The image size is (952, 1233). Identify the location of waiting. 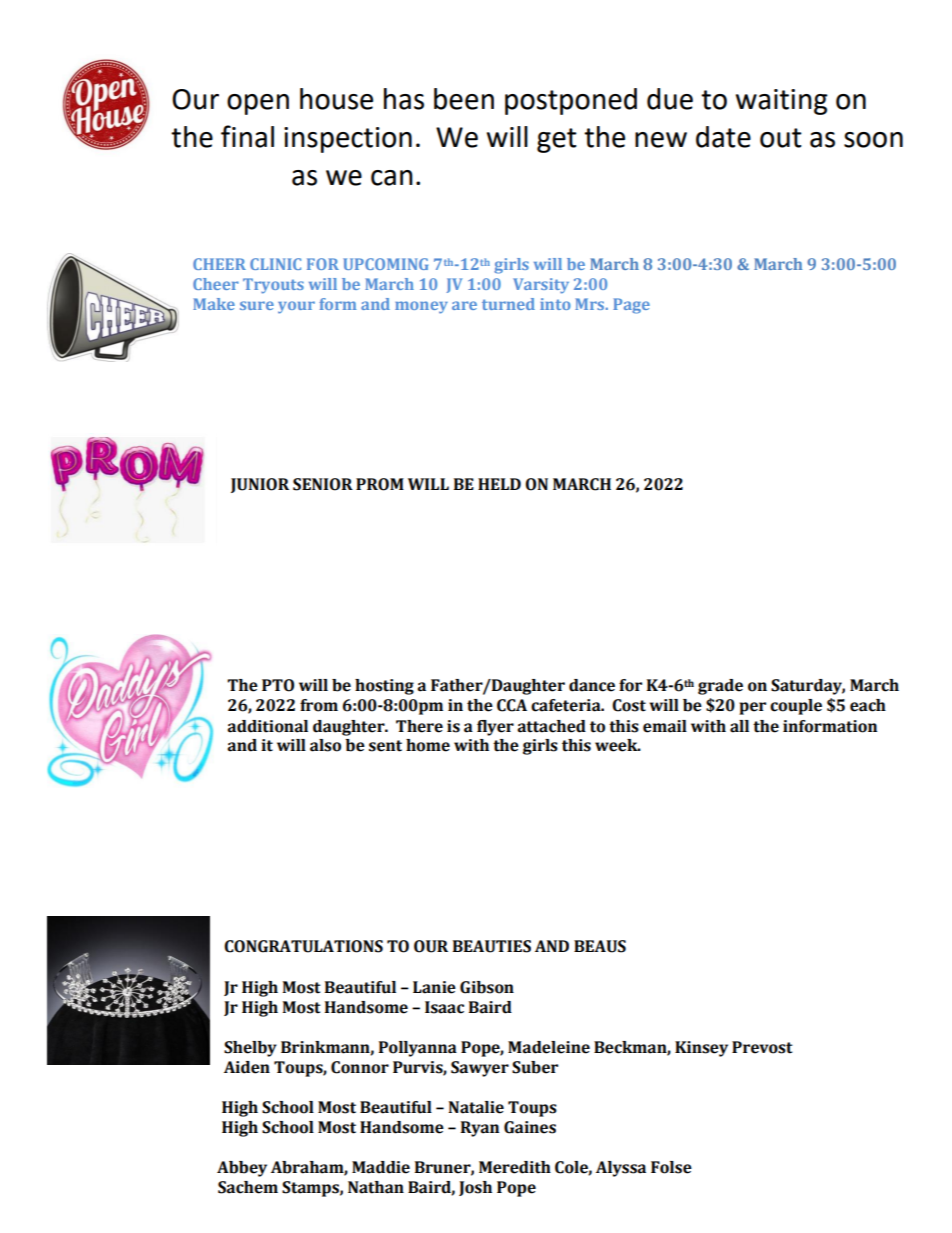
(782, 102).
